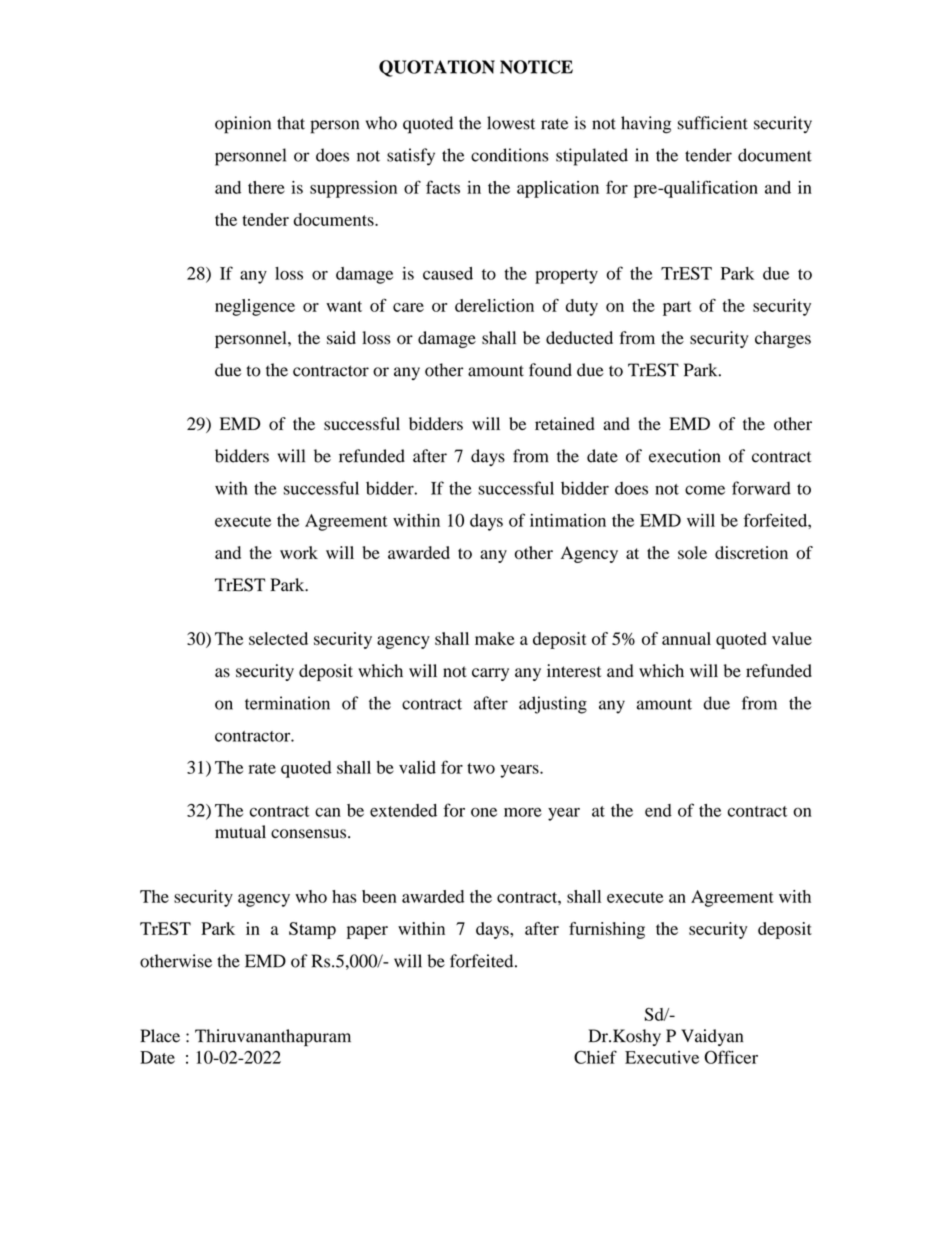  Describe the element at coordinates (751, 552) in the screenshot. I see `discretion` at that location.
